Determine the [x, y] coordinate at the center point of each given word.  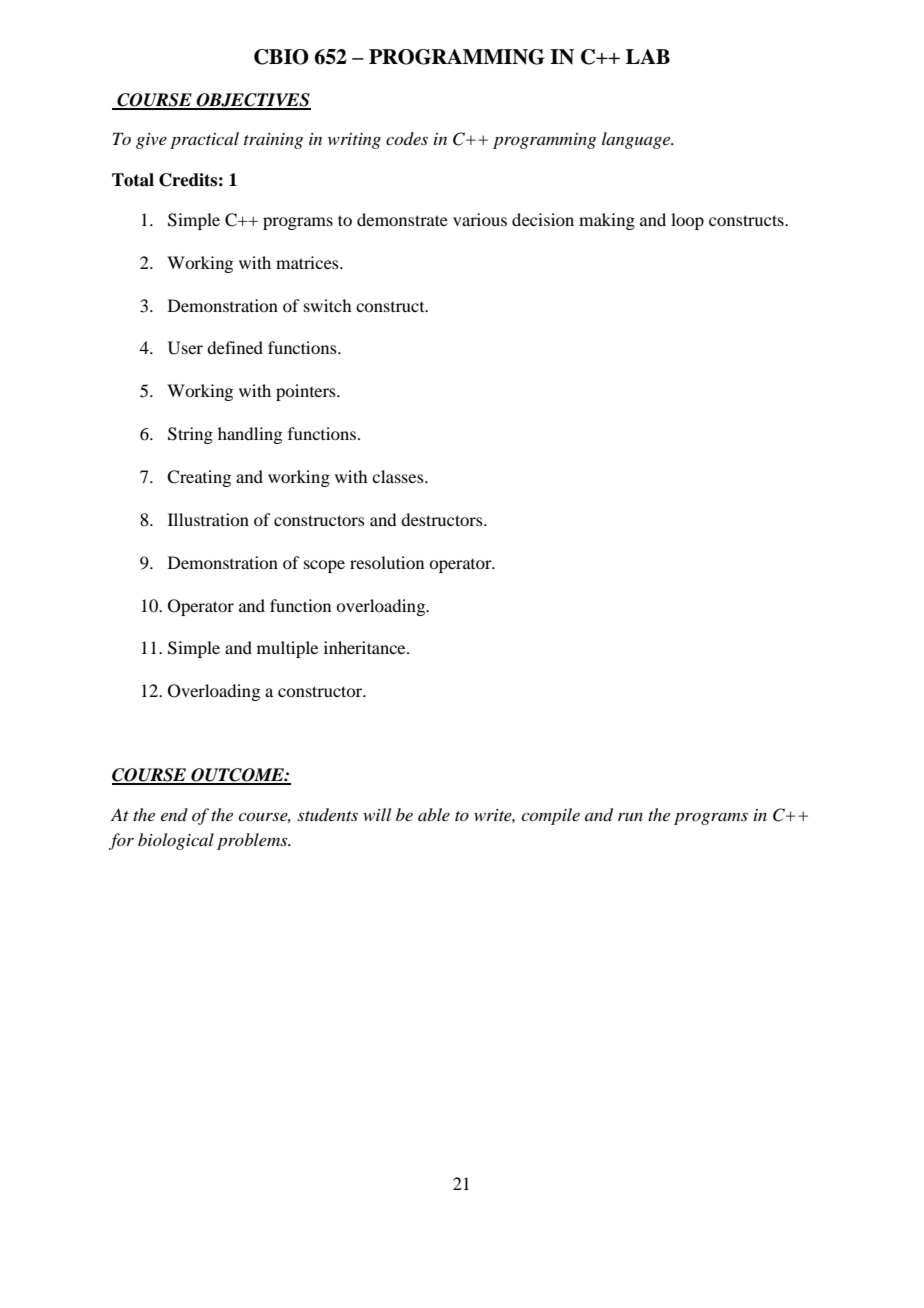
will [377, 814]
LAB [648, 56]
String [190, 435]
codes [407, 138]
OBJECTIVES [252, 101]
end [174, 814]
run [630, 817]
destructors [443, 519]
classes [399, 476]
